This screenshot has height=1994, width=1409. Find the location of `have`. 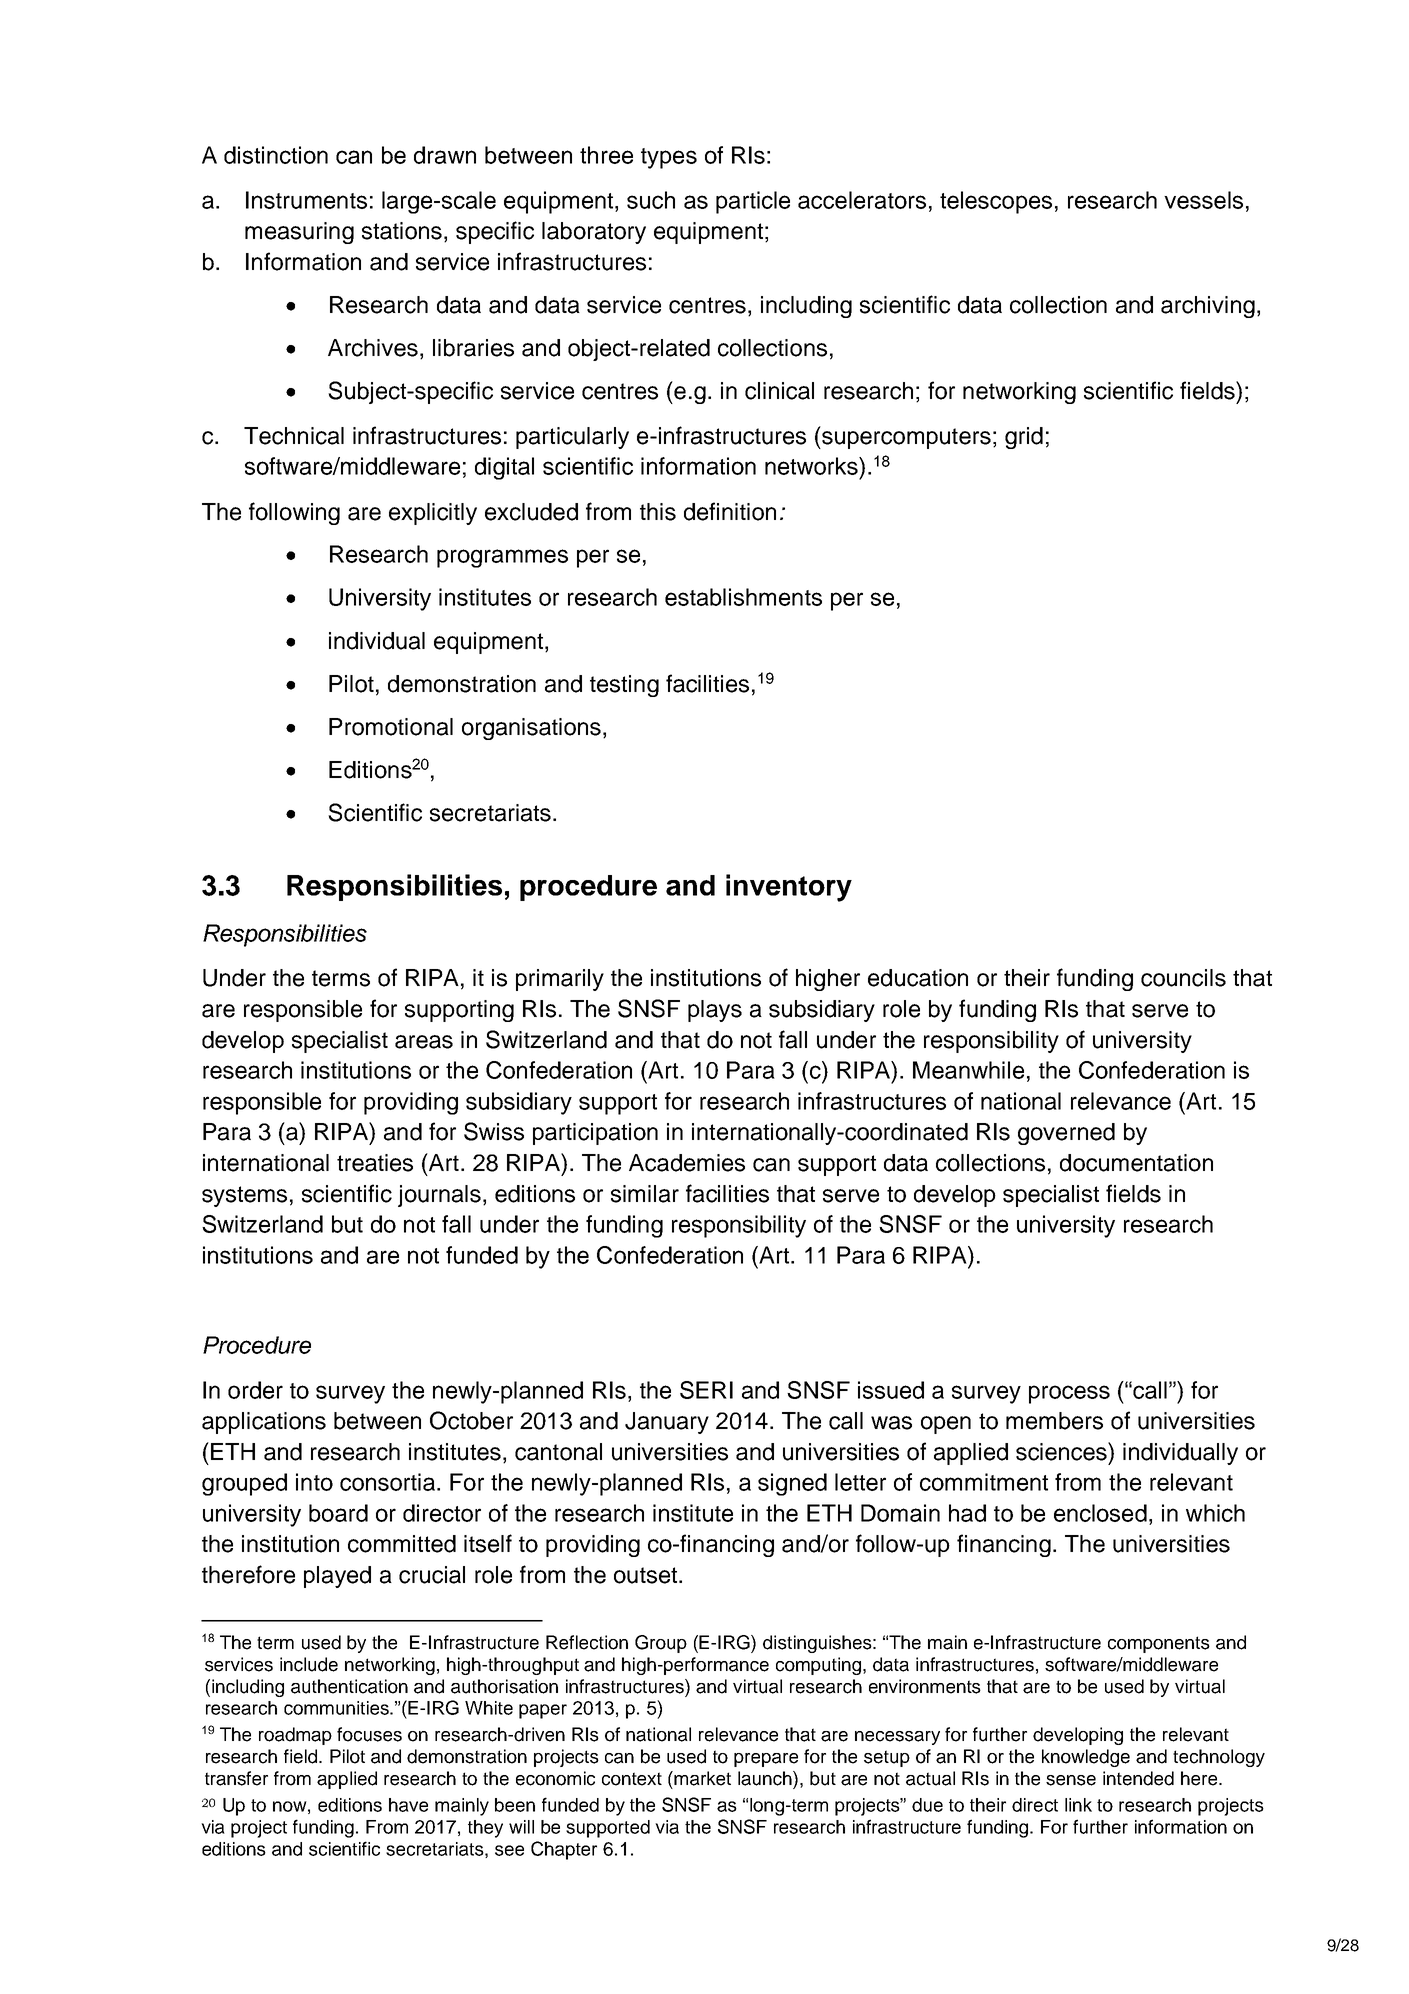

have is located at coordinates (408, 1805).
